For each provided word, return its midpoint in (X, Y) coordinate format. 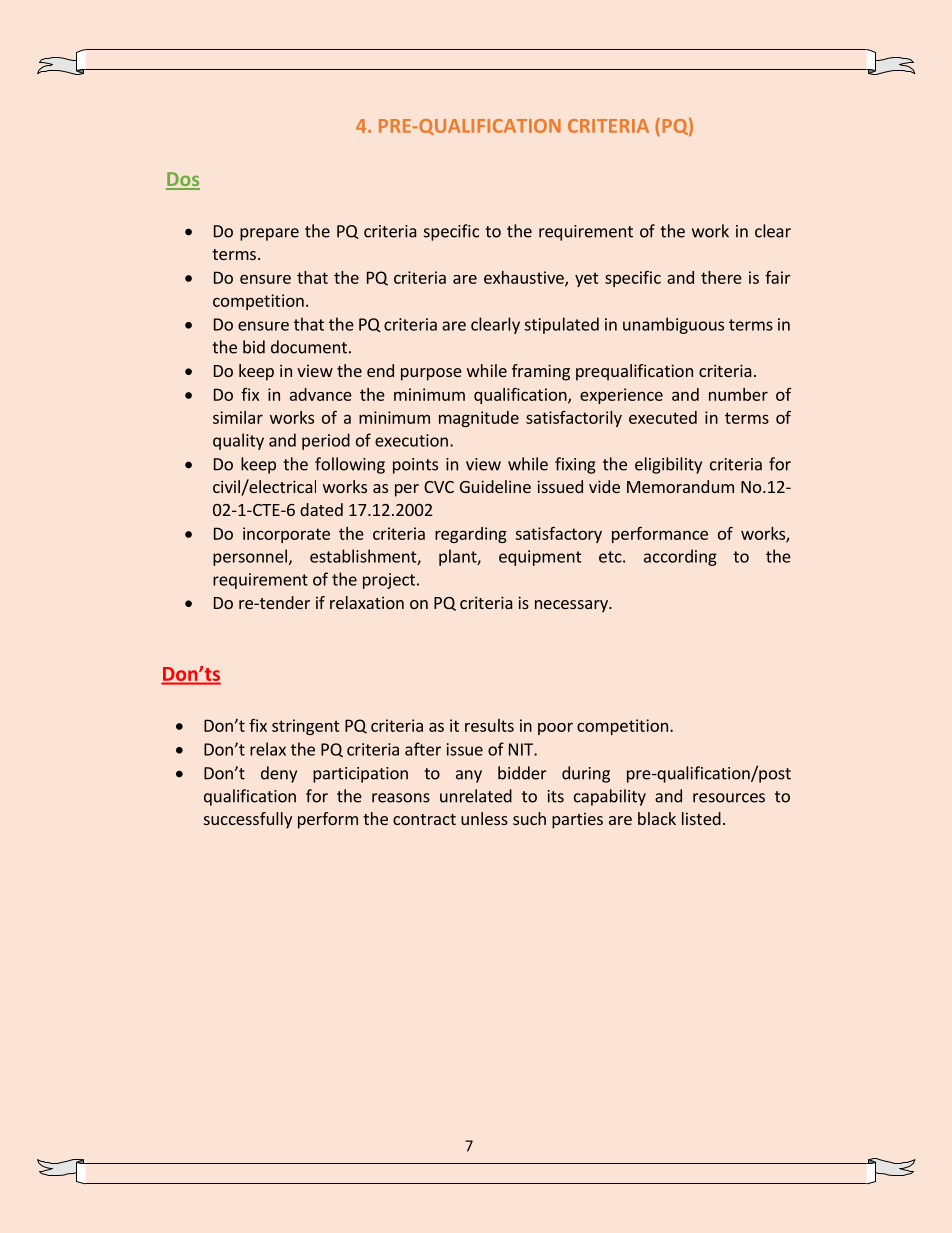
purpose (431, 374)
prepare (269, 234)
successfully (248, 820)
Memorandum (680, 486)
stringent (306, 727)
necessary (572, 606)
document (309, 347)
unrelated (476, 796)
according (680, 557)
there (721, 277)
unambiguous (673, 325)
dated (321, 509)
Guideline (495, 486)
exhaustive (525, 278)
